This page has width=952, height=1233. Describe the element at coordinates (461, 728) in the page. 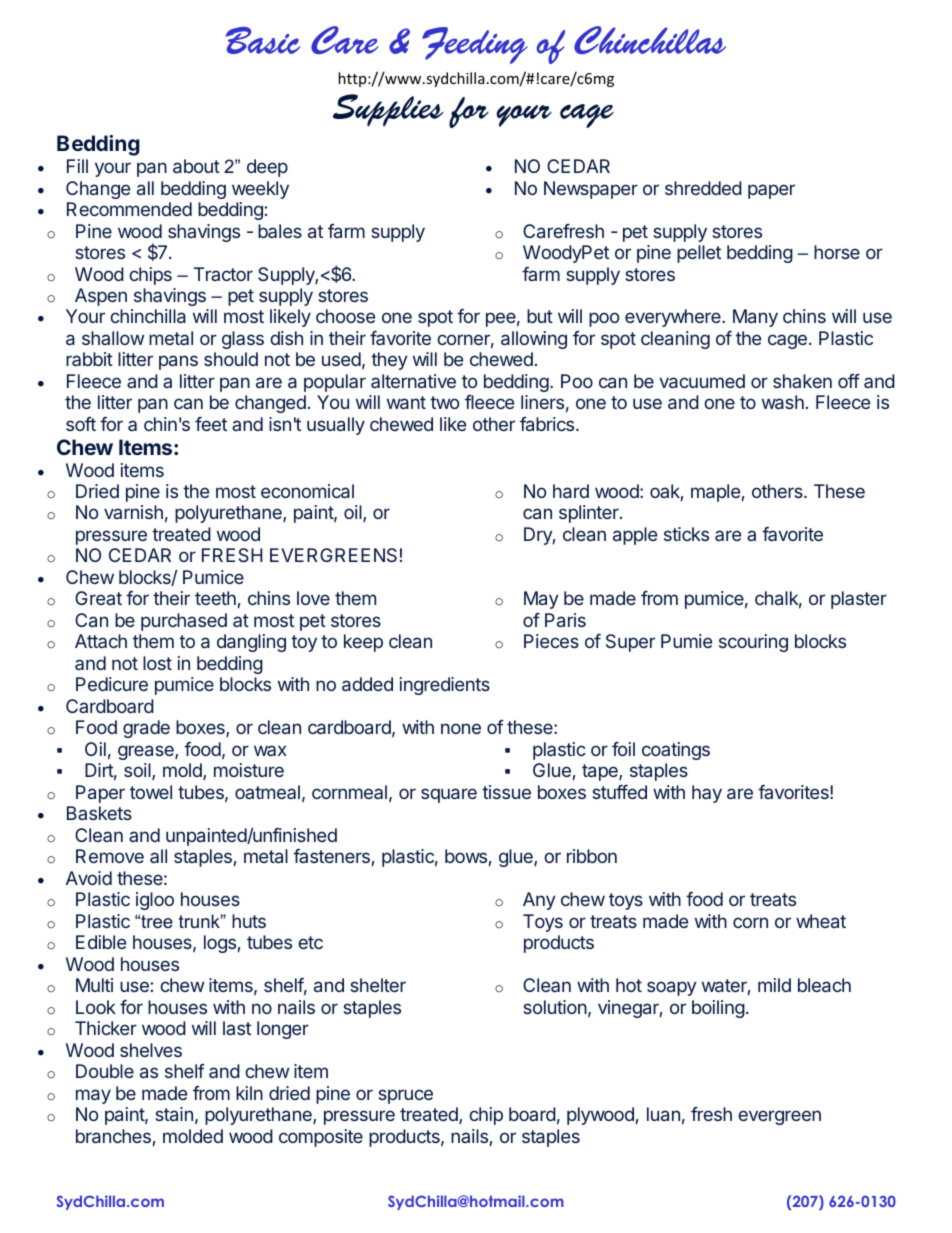

I see `none` at that location.
